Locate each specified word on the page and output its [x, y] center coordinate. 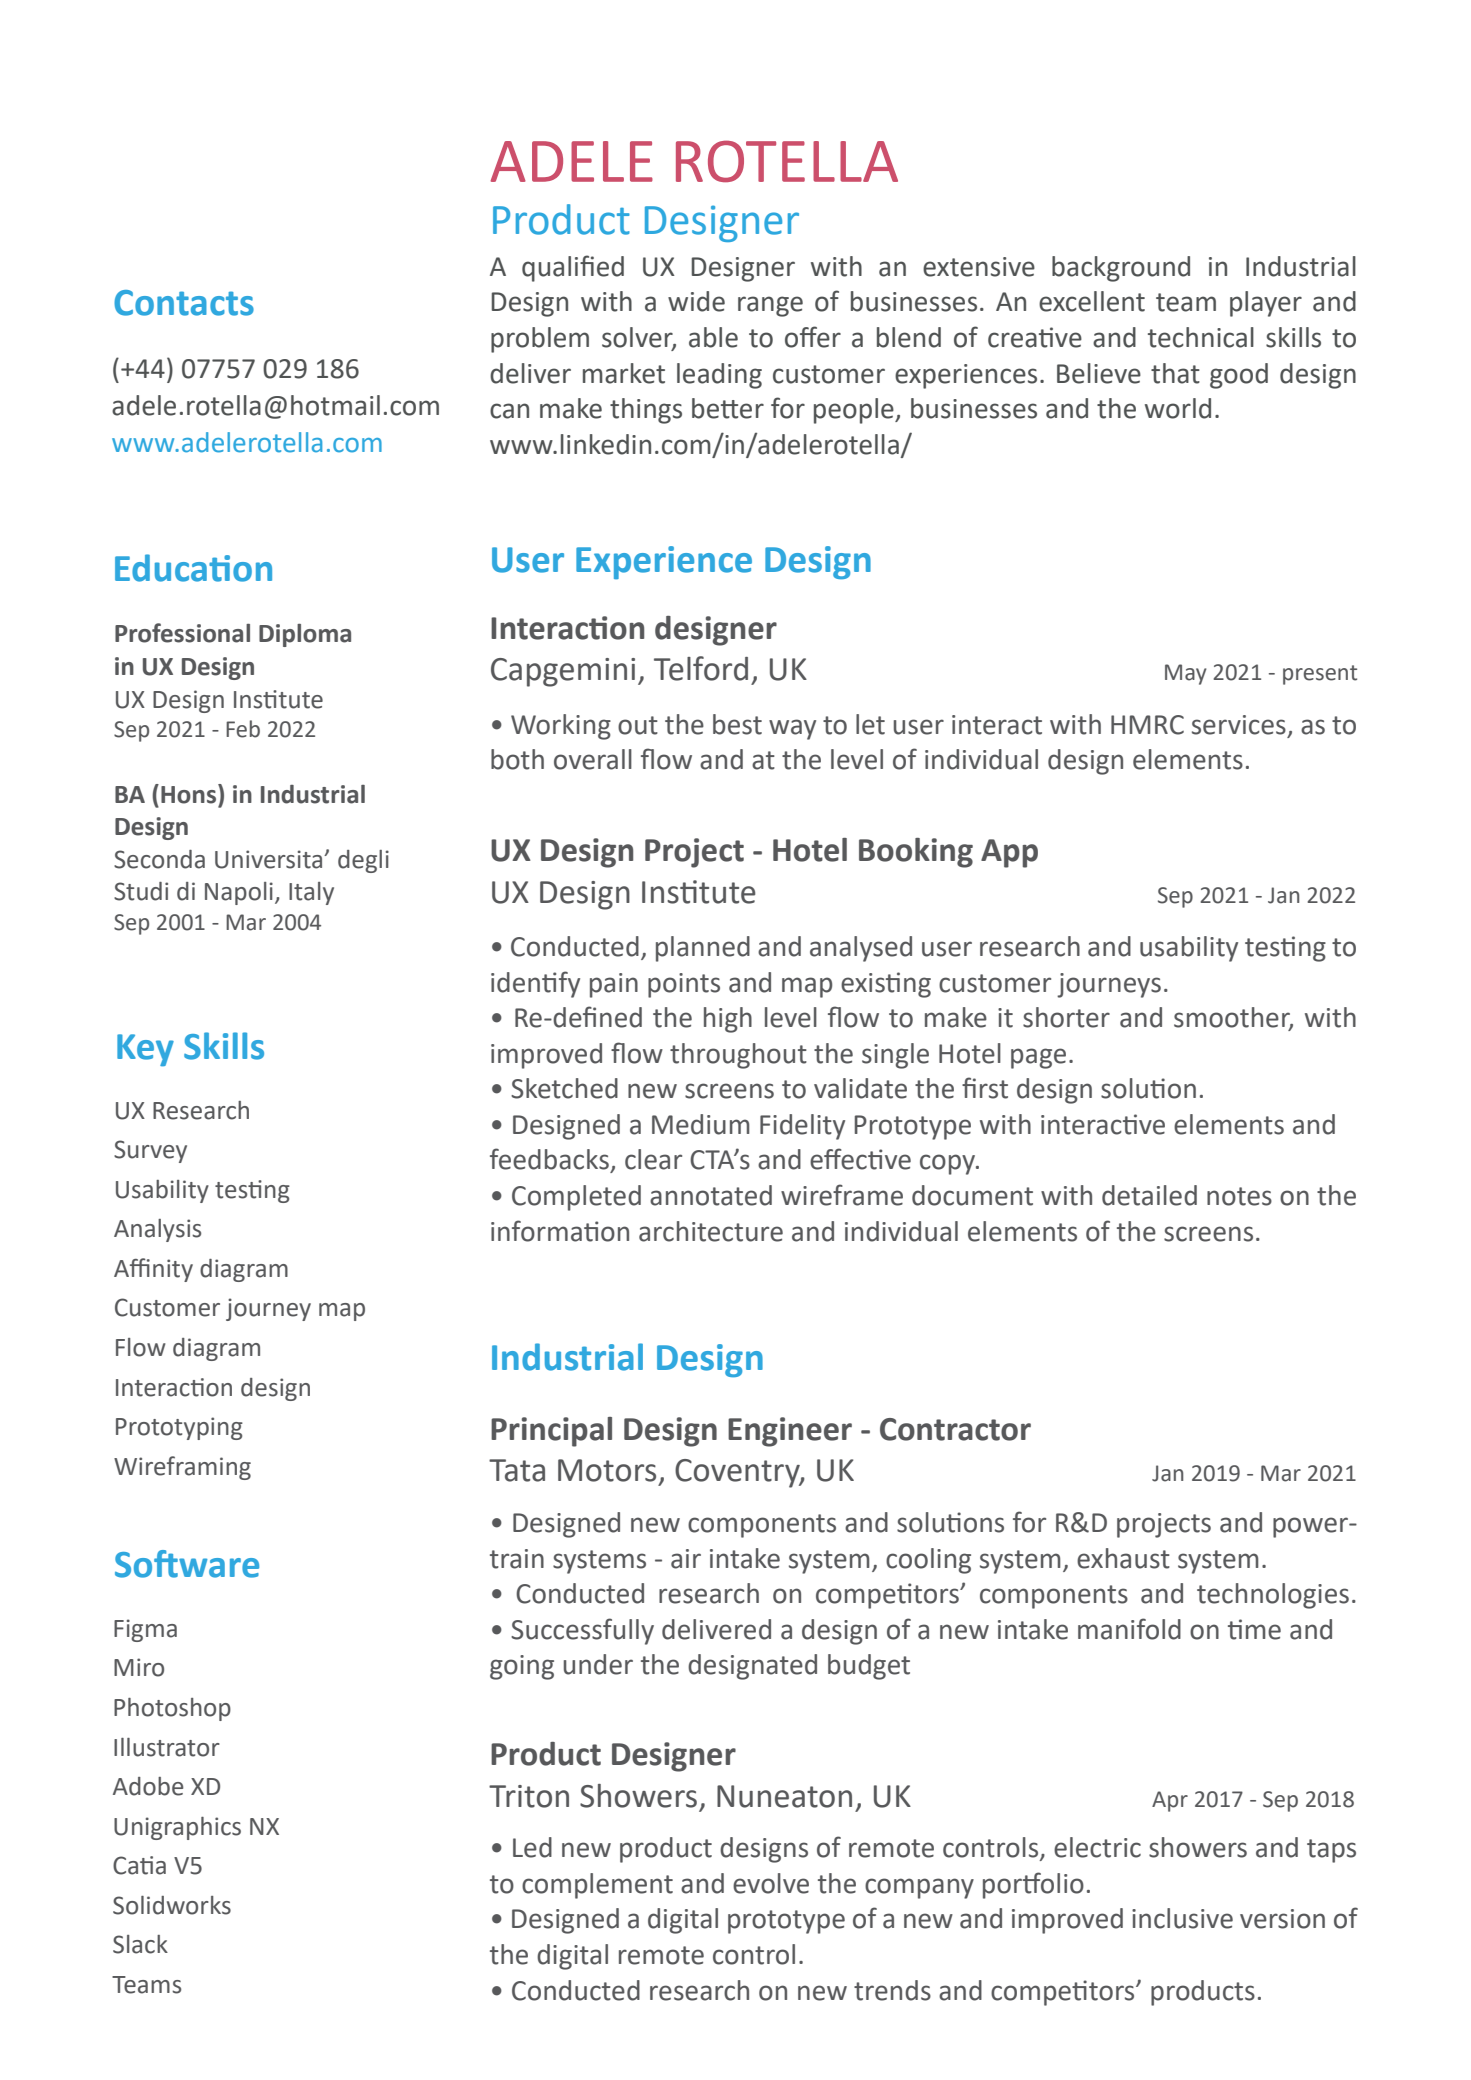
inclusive [1182, 1918]
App [1009, 853]
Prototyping [179, 1428]
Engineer [790, 1432]
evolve [771, 1883]
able [713, 337]
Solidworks [172, 1905]
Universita [270, 859]
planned [703, 949]
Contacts [184, 303]
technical [1201, 337]
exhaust [1123, 1558]
